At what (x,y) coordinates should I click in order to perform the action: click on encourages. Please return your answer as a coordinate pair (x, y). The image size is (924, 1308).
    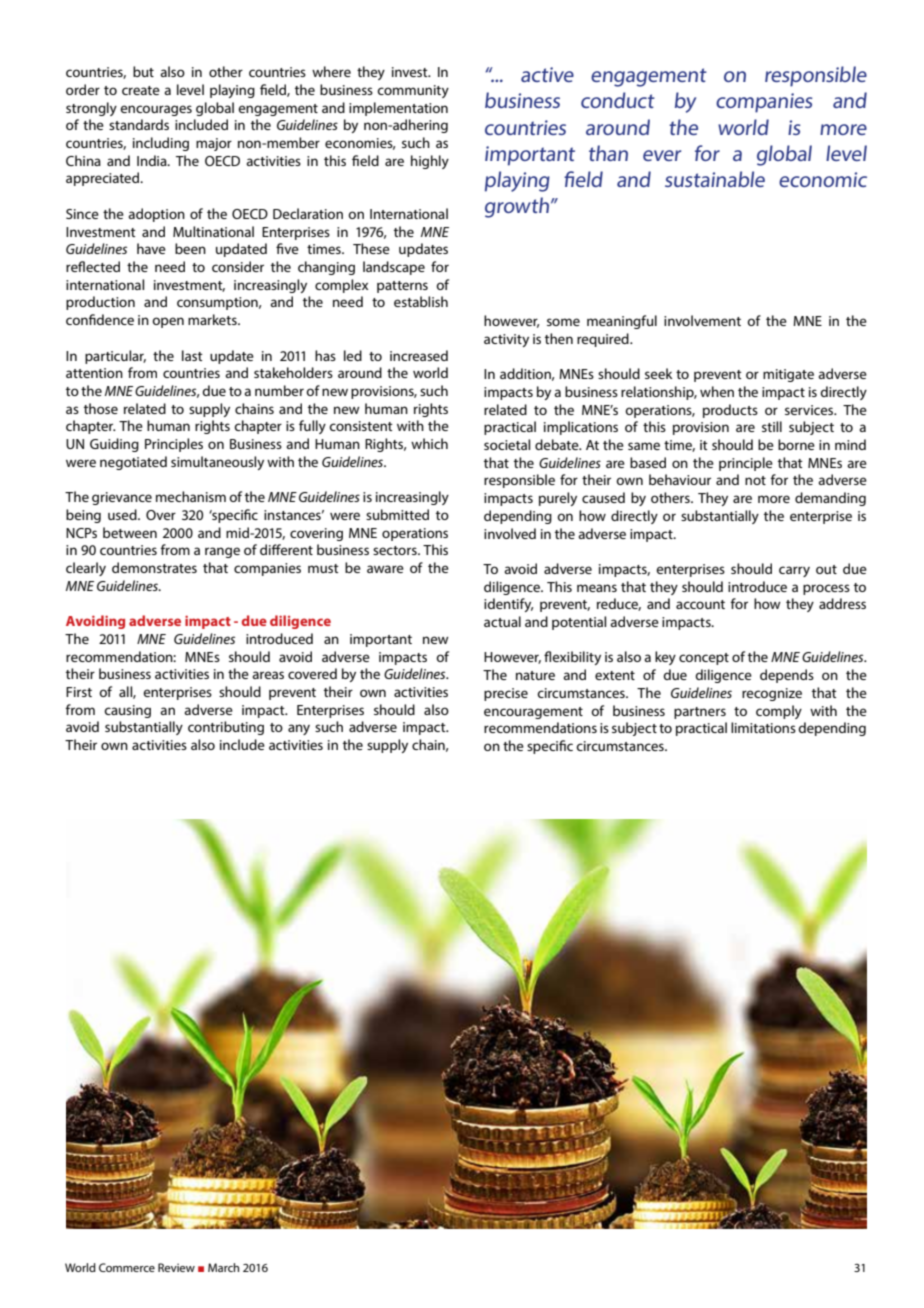
    Looking at the image, I should click on (156, 110).
